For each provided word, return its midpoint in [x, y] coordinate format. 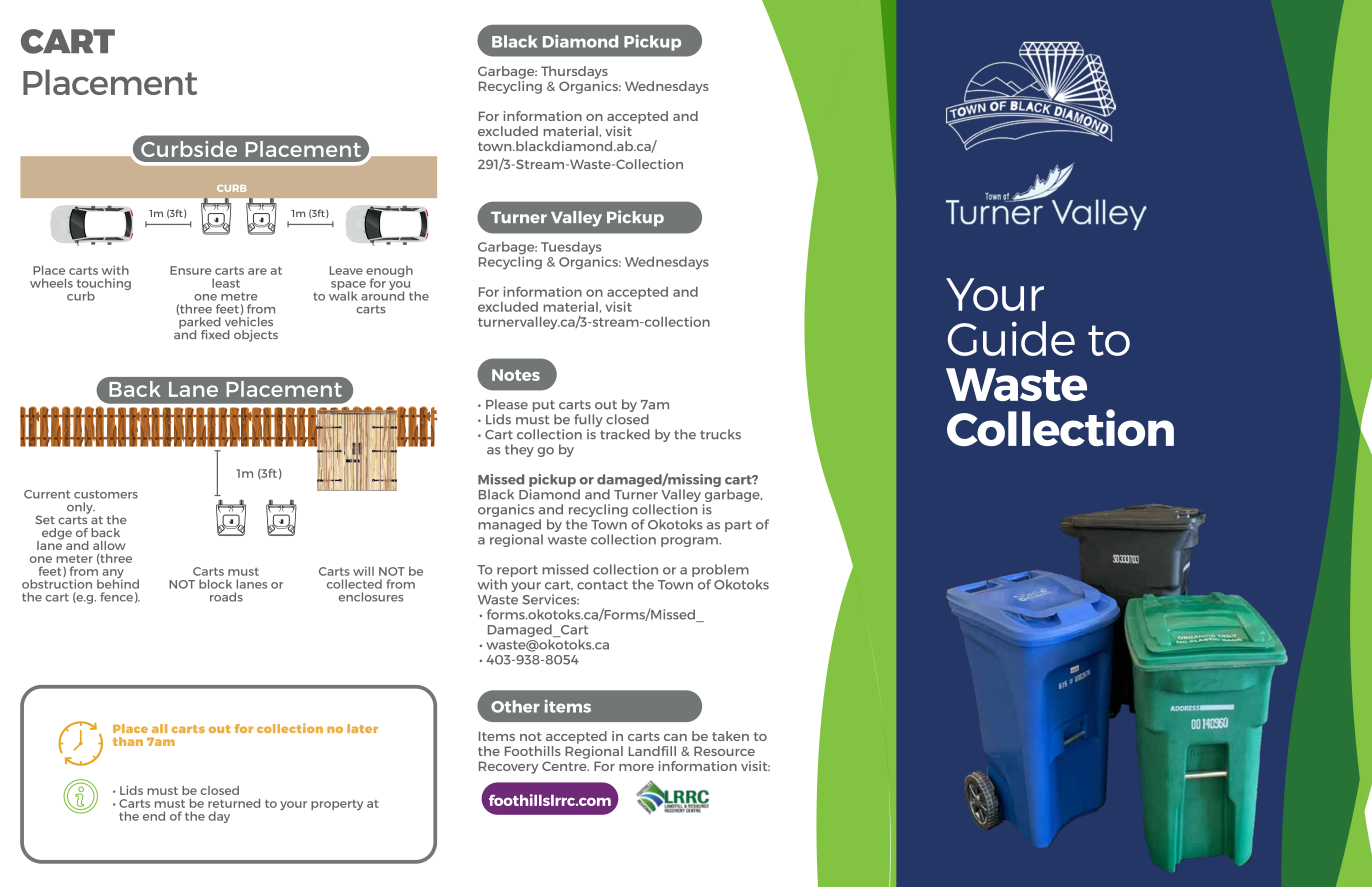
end [154, 816]
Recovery [508, 767]
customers [106, 494]
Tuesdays [572, 249]
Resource [724, 751]
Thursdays [574, 72]
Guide [1011, 338]
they [519, 450]
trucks [720, 434]
